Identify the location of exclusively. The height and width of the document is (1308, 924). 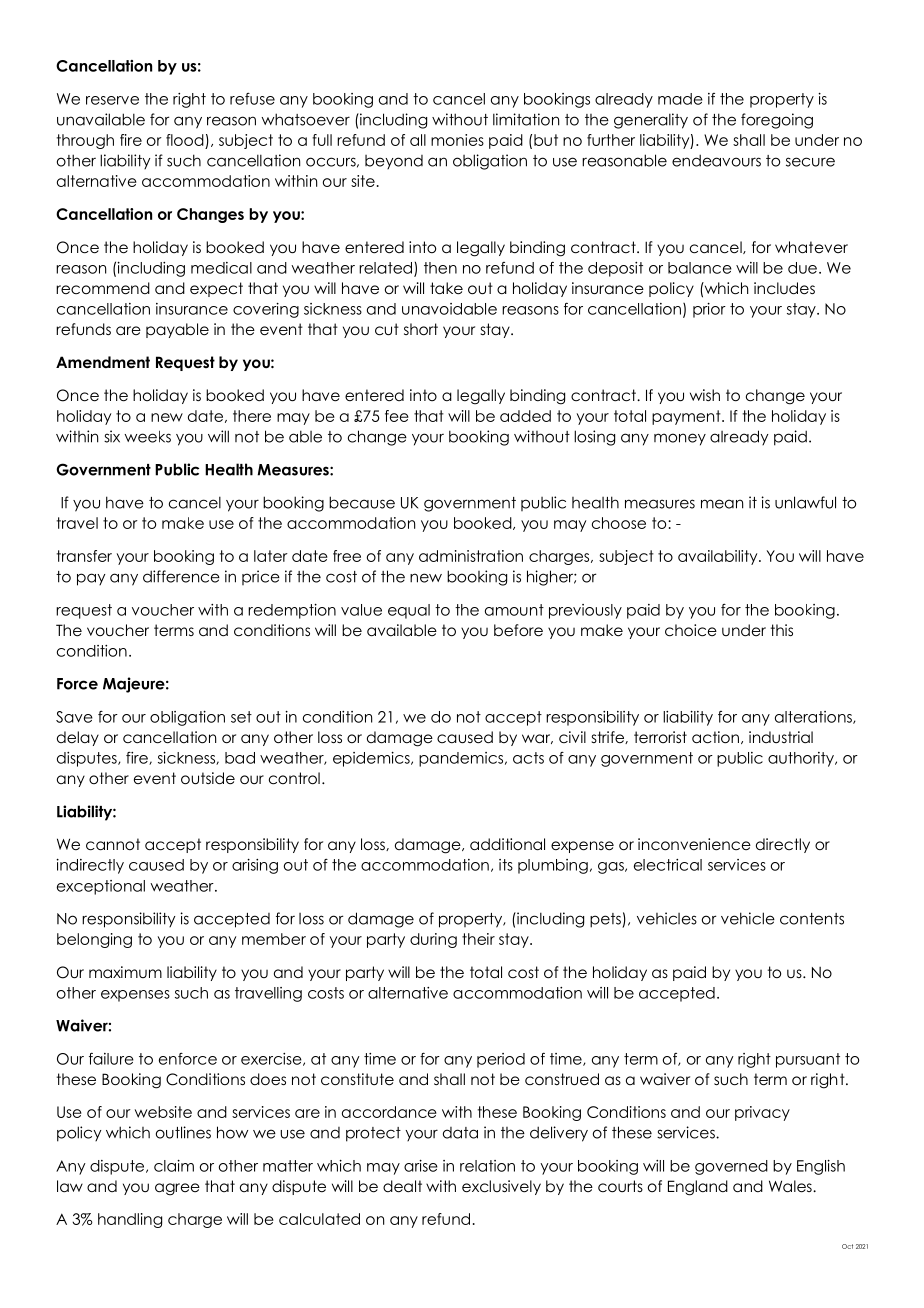
(501, 1187).
